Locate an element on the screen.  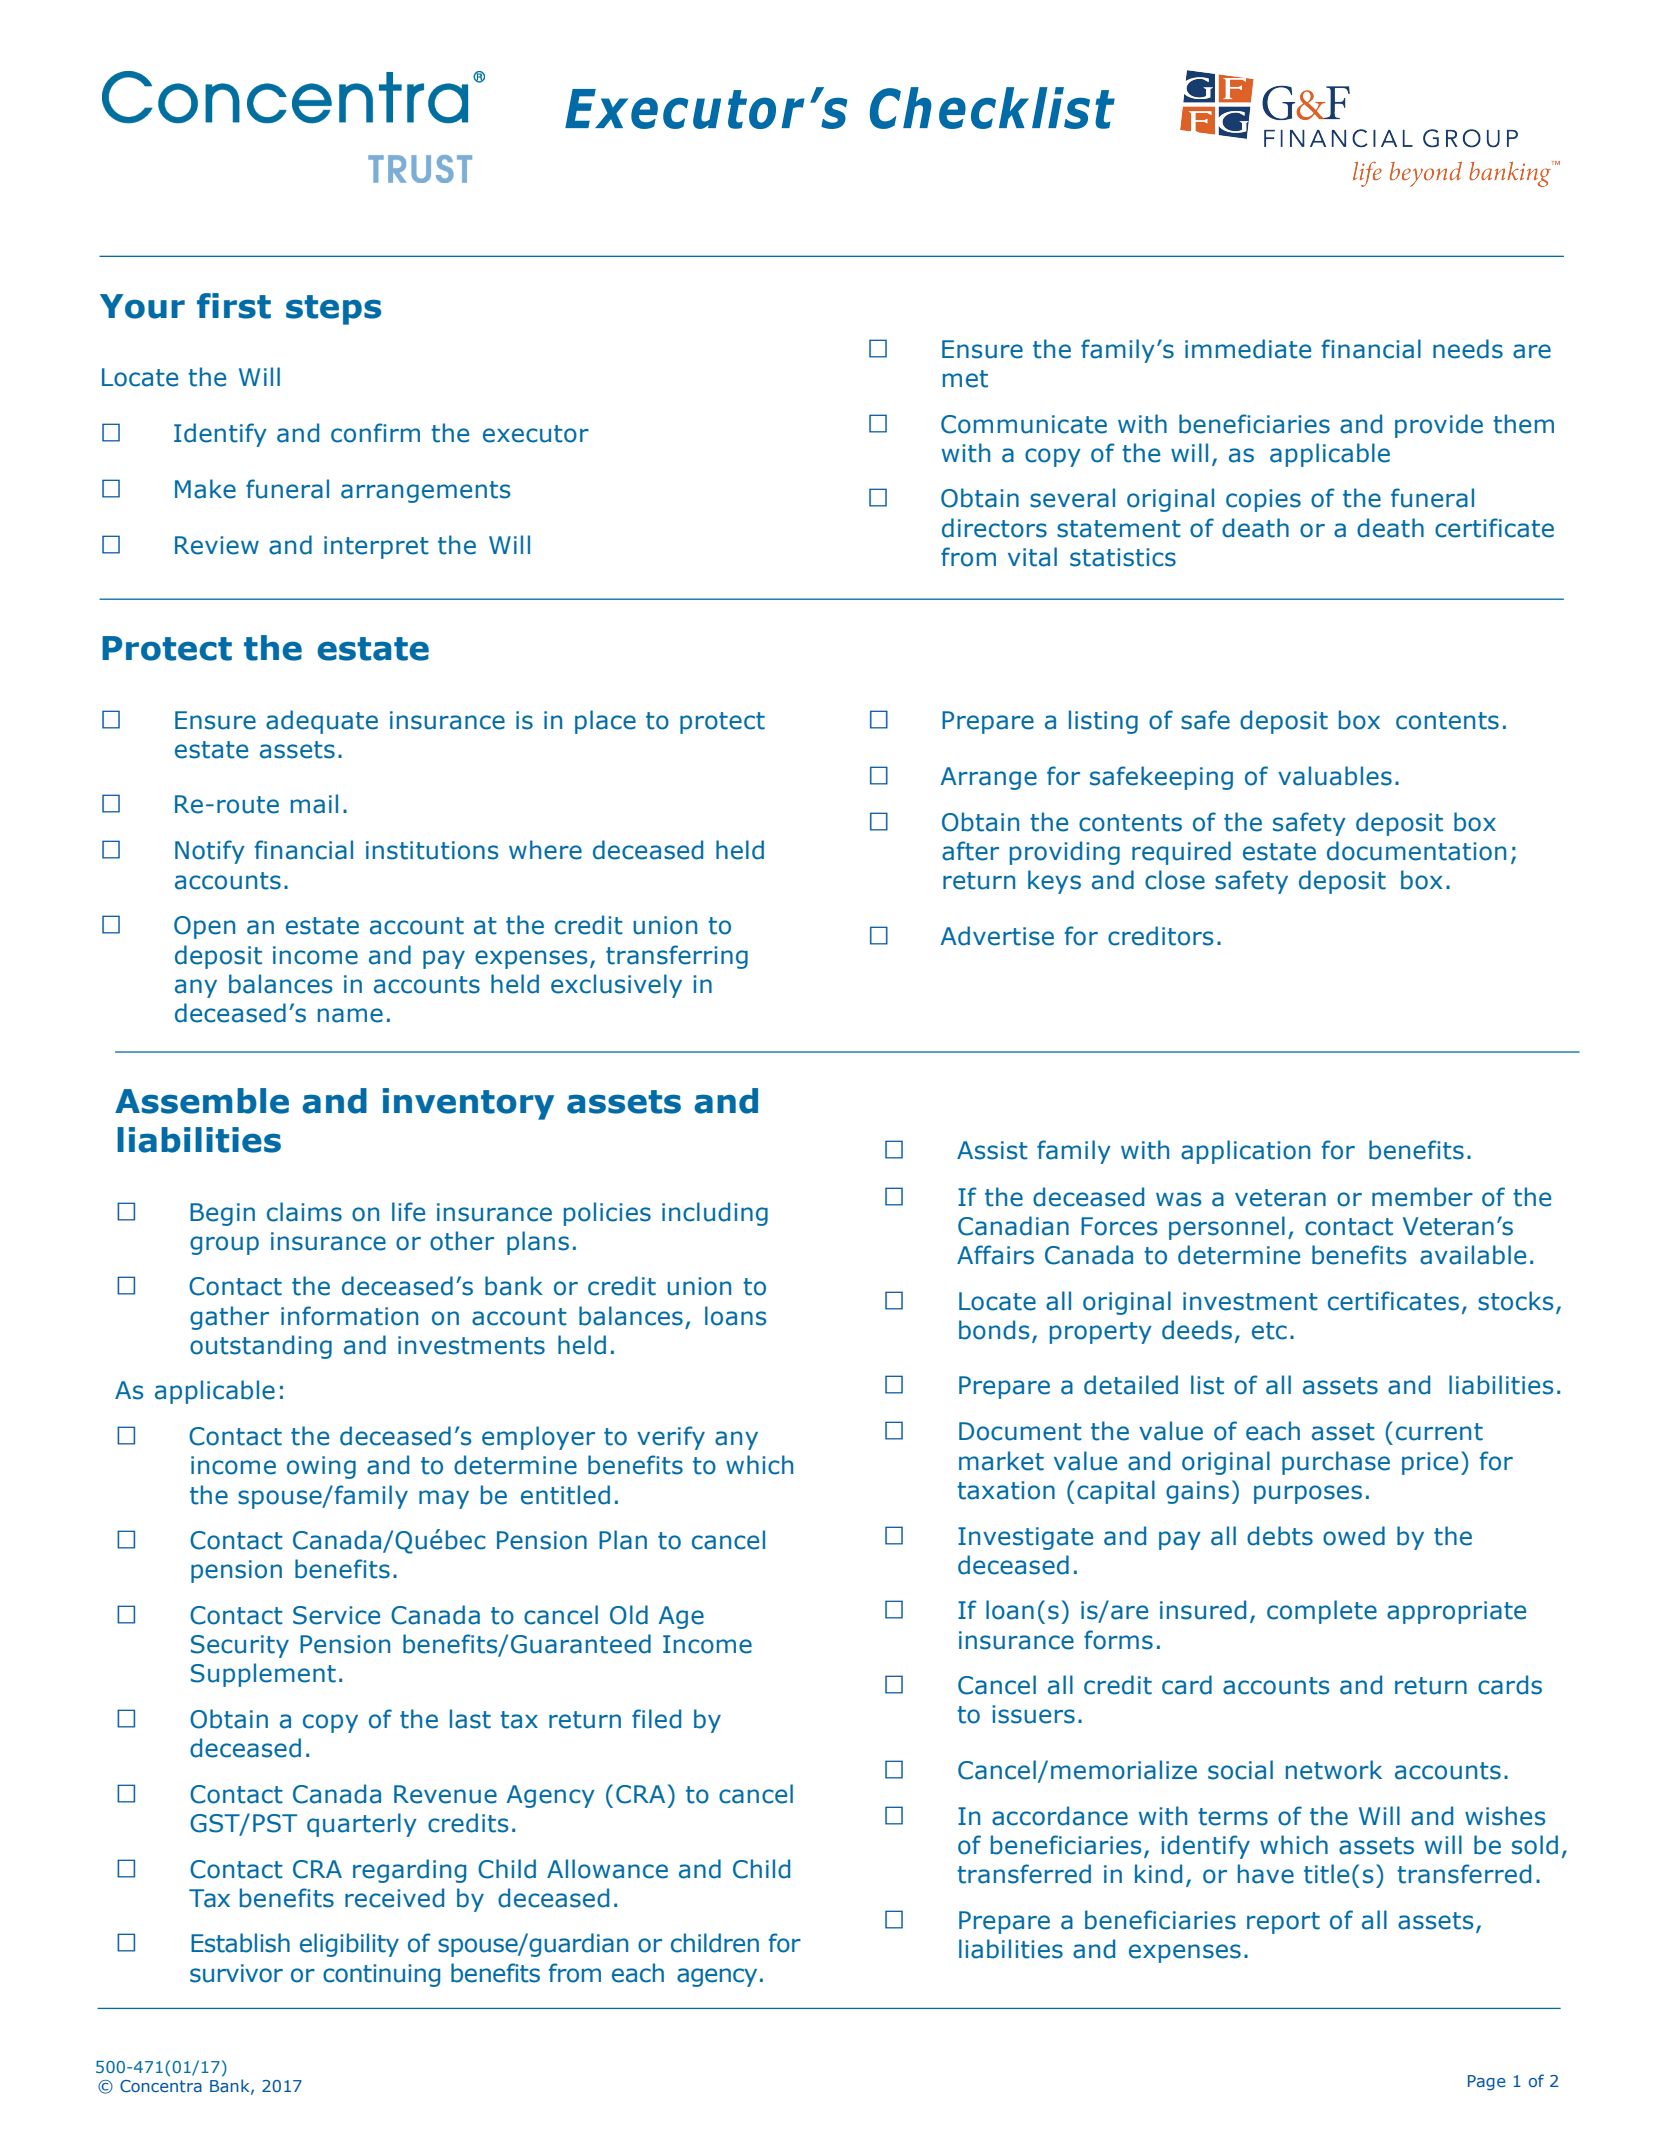
claims is located at coordinates (304, 1212).
